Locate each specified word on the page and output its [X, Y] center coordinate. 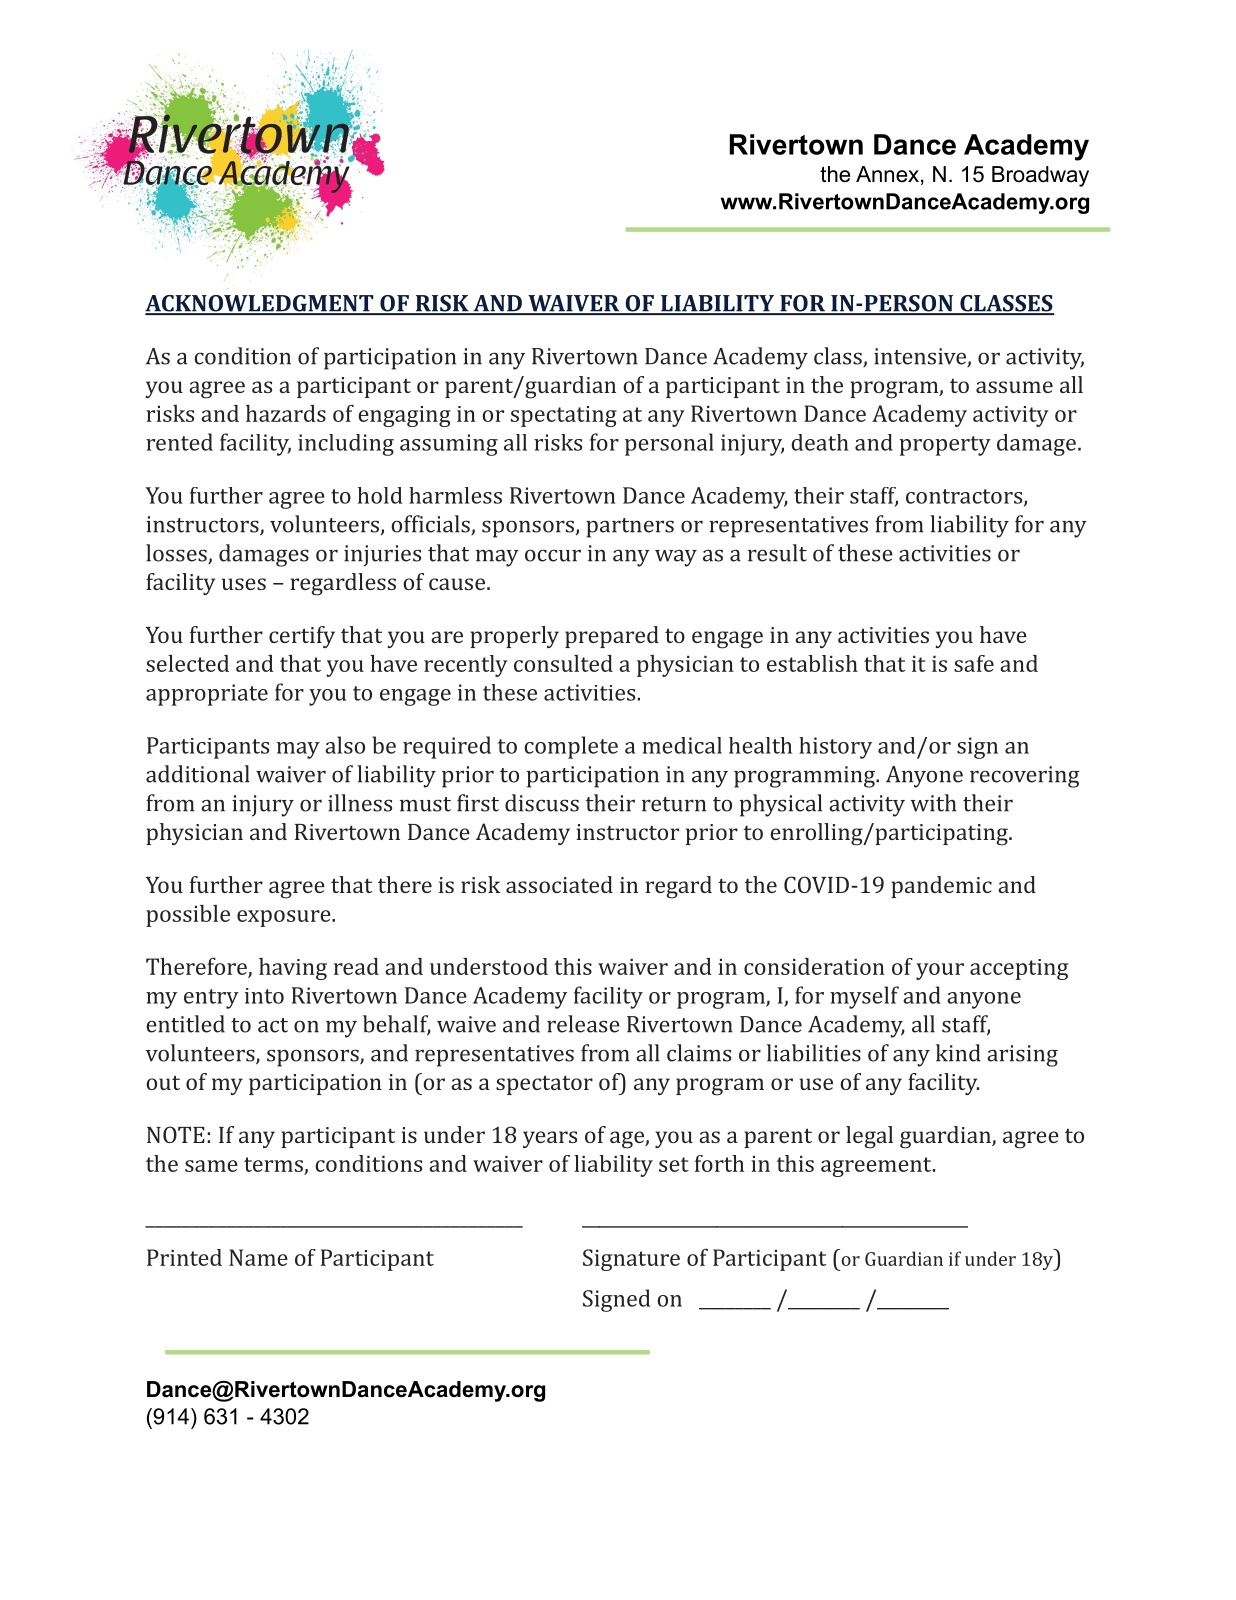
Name [258, 1257]
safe [974, 663]
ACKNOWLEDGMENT [260, 304]
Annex [887, 174]
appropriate [207, 695]
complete [571, 747]
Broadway [1040, 176]
